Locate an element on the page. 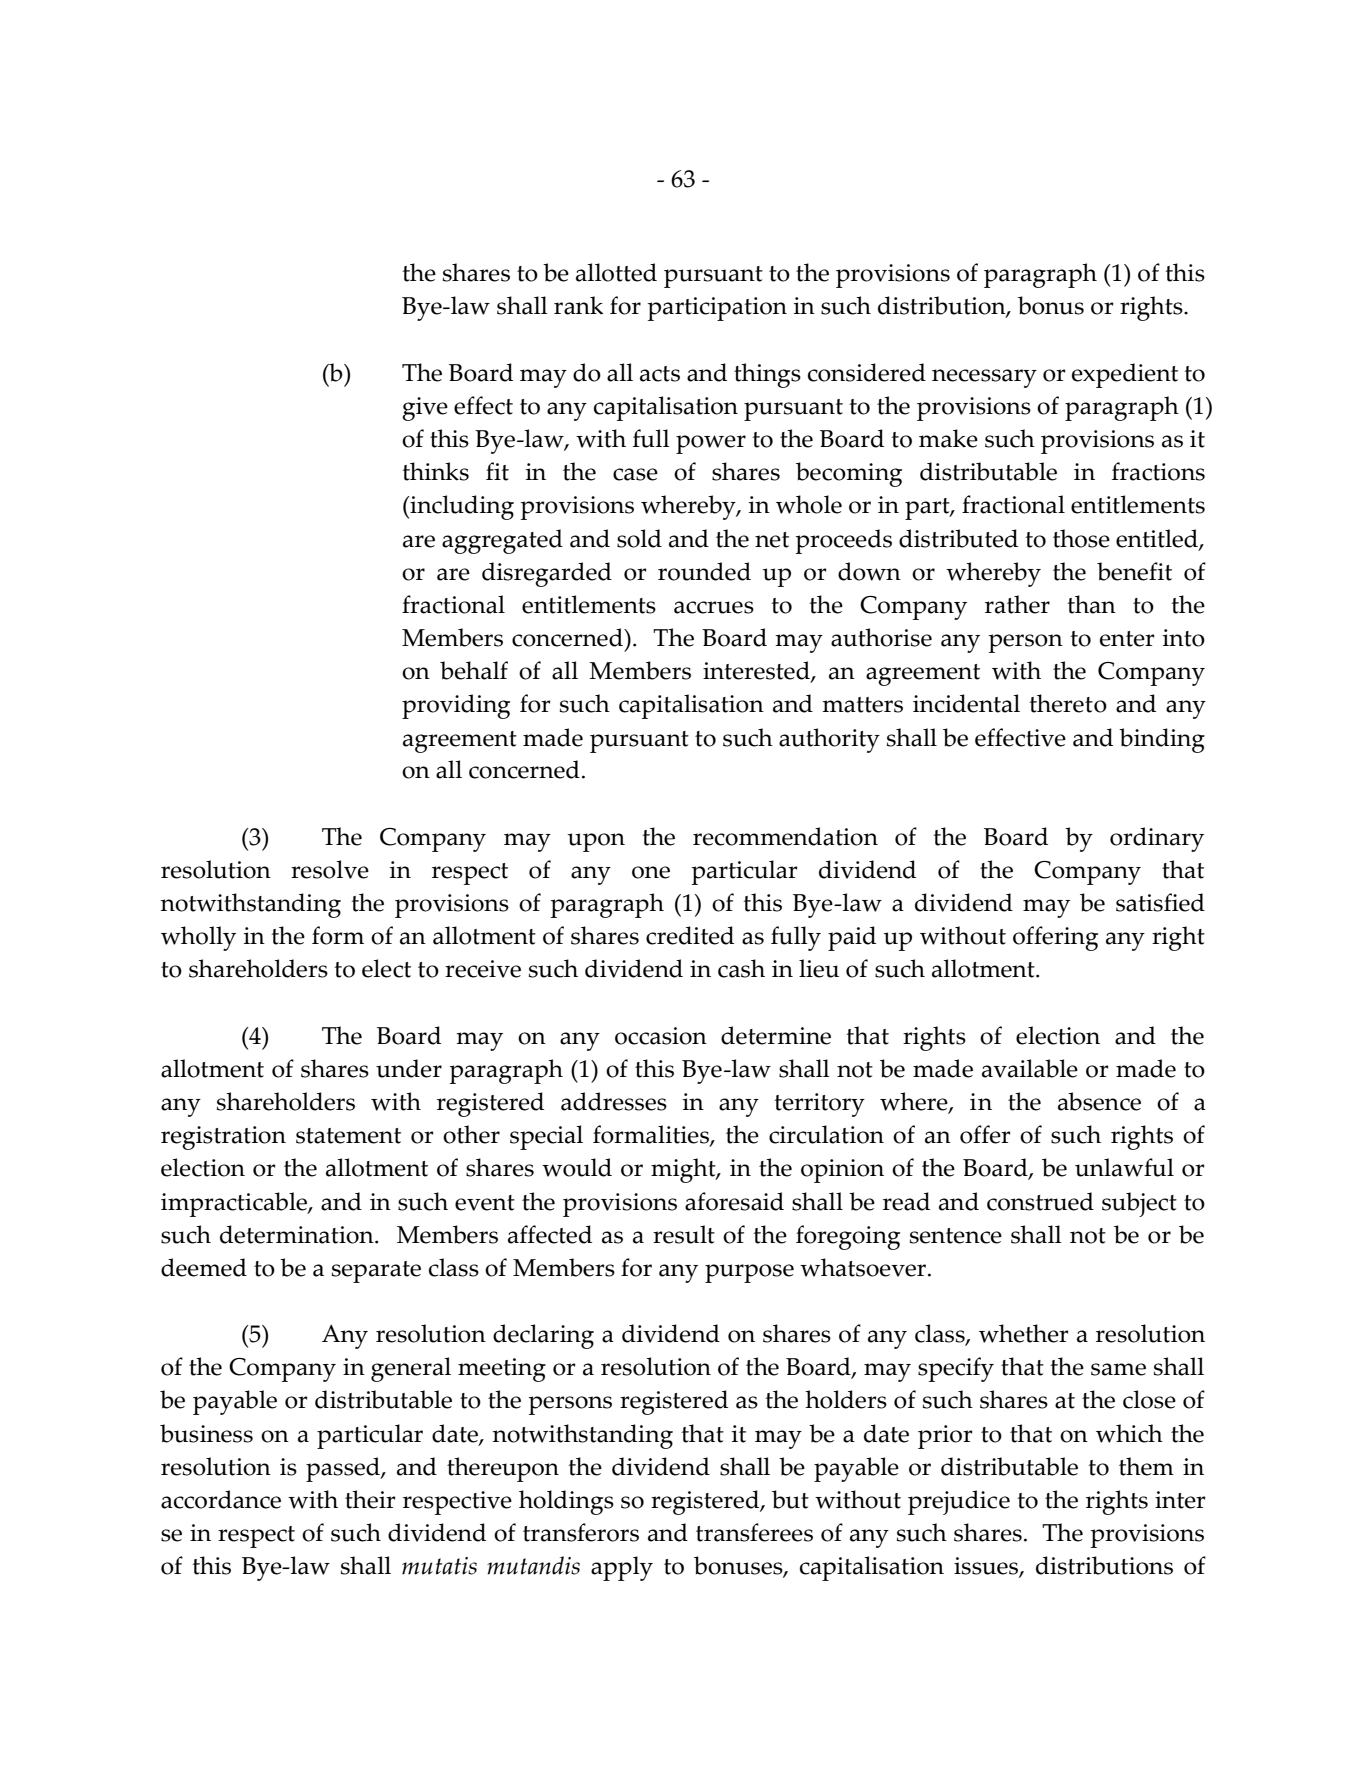 The width and height of the image is (1367, 1769). authority is located at coordinates (829, 740).
